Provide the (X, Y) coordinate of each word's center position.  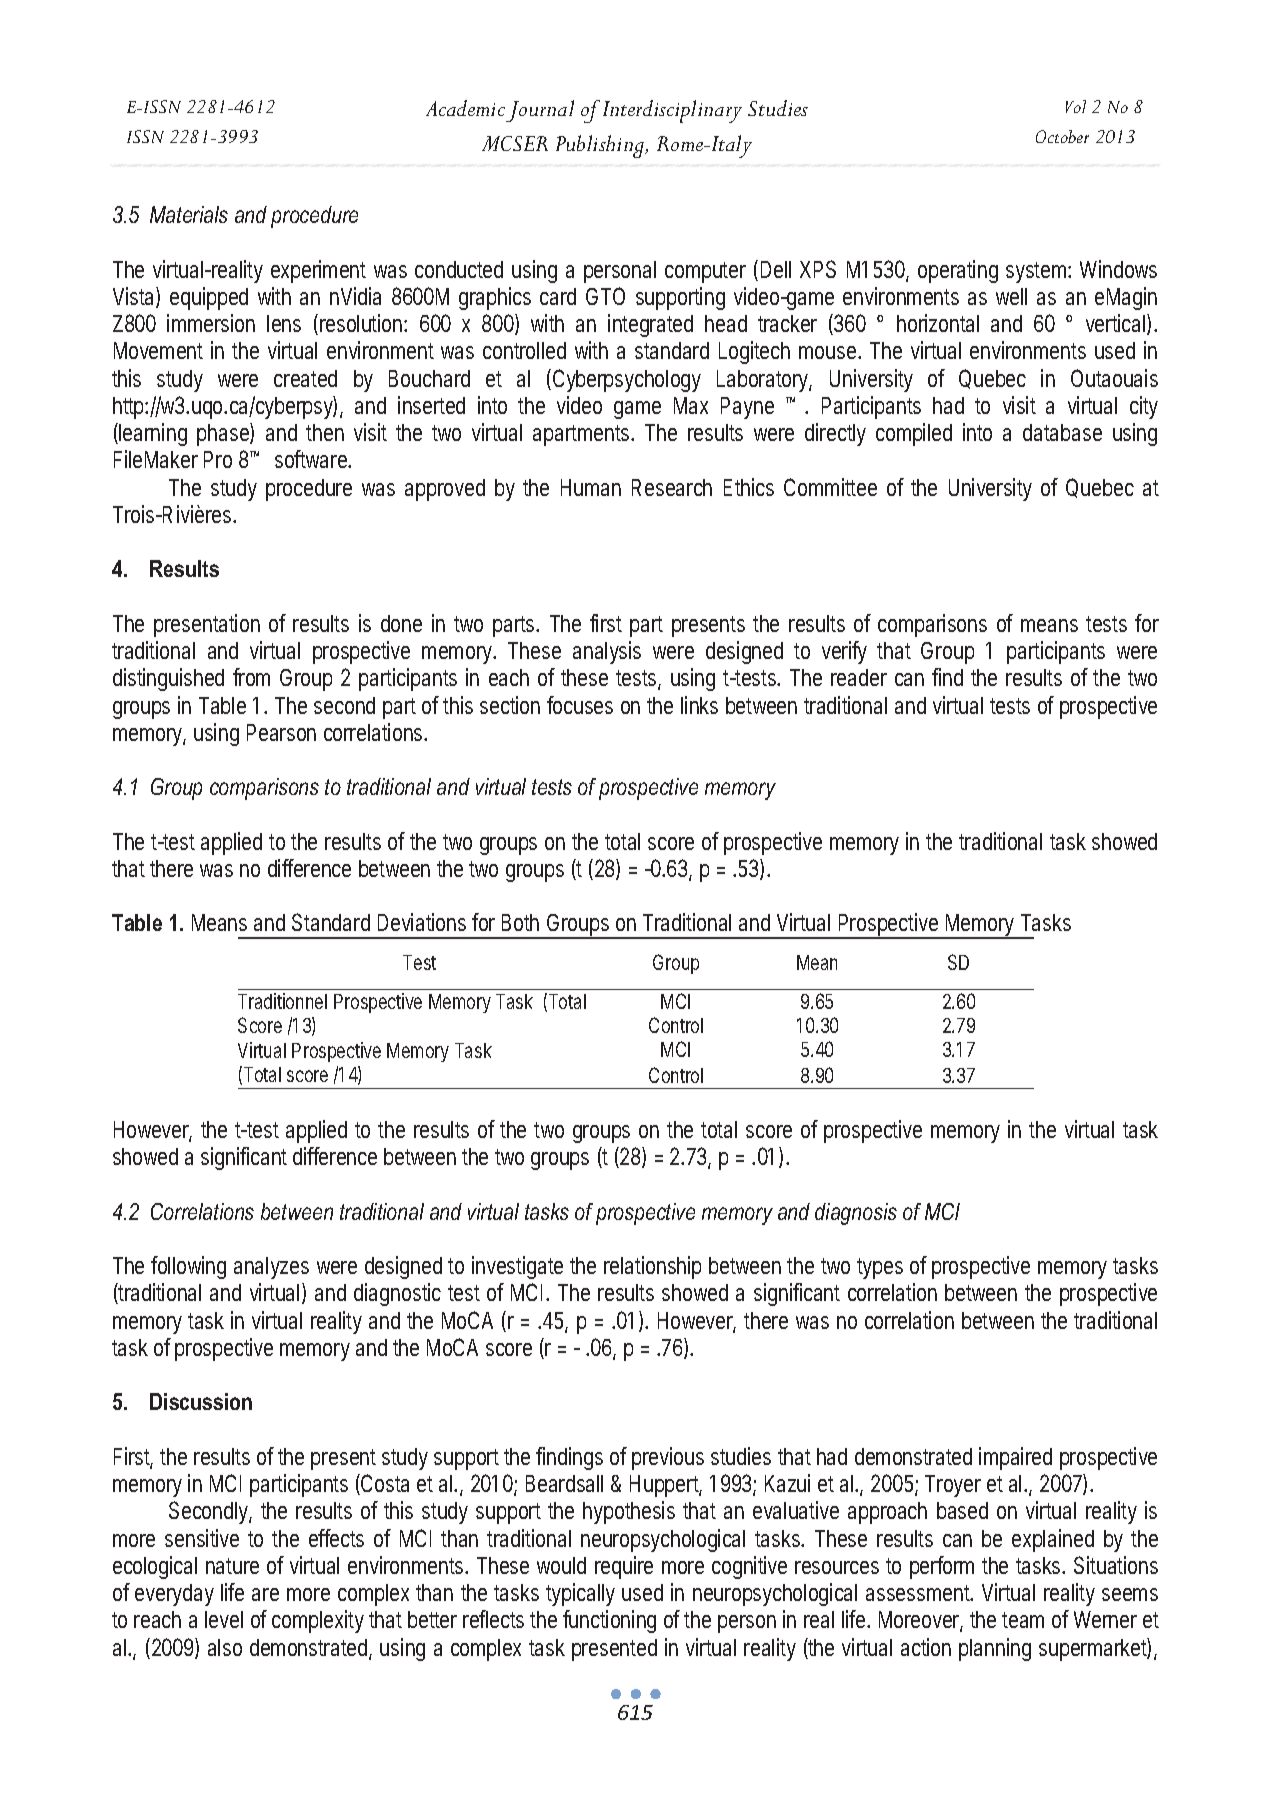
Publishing (601, 146)
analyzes (271, 1268)
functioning (609, 1621)
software (313, 459)
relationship (652, 1267)
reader (859, 677)
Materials (189, 214)
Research (672, 487)
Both (520, 922)
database (1062, 432)
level (224, 1619)
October (1062, 136)
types (880, 1268)
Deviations (422, 922)
